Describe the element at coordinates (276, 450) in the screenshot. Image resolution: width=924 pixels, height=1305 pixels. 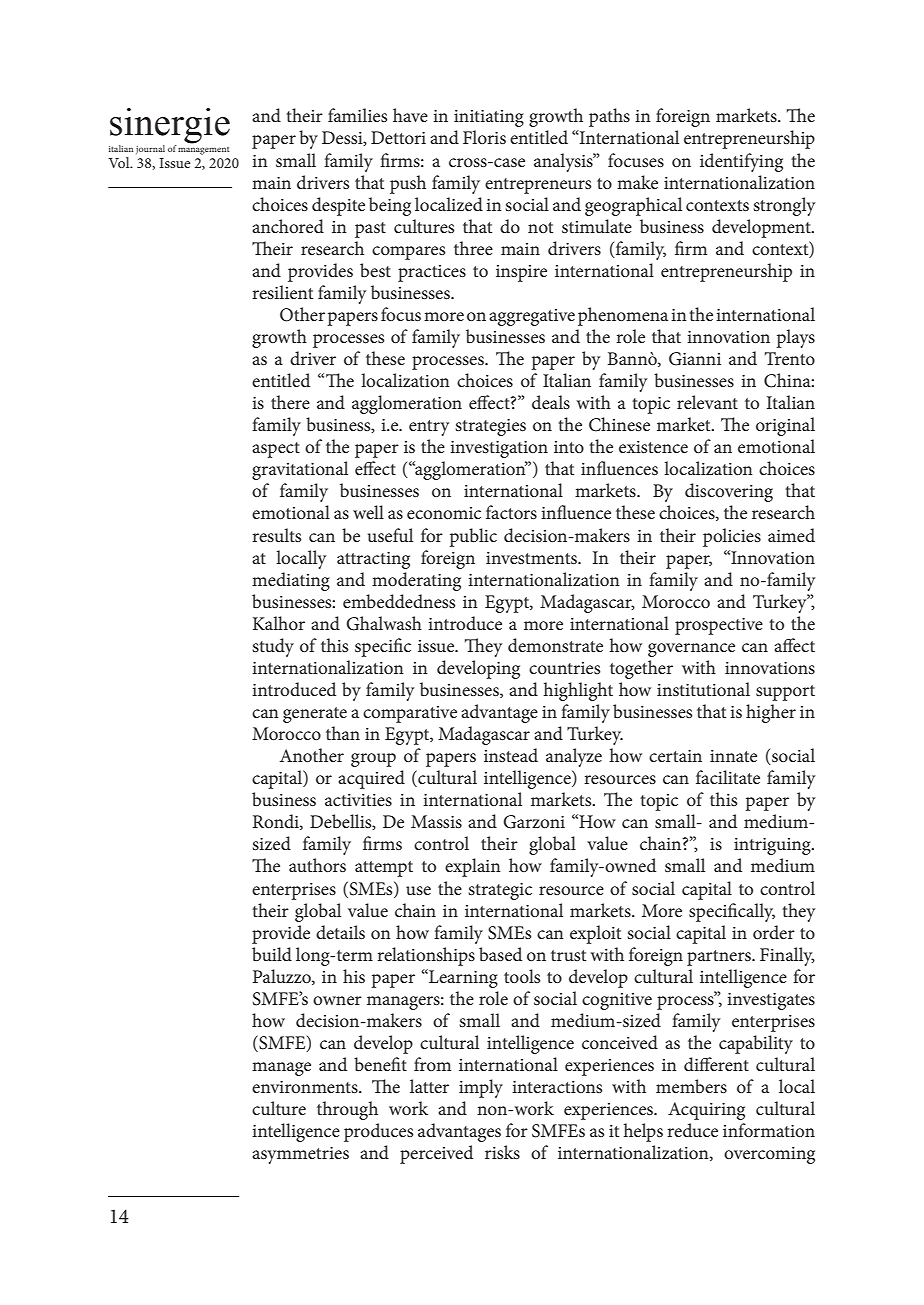
I see `aspect` at that location.
